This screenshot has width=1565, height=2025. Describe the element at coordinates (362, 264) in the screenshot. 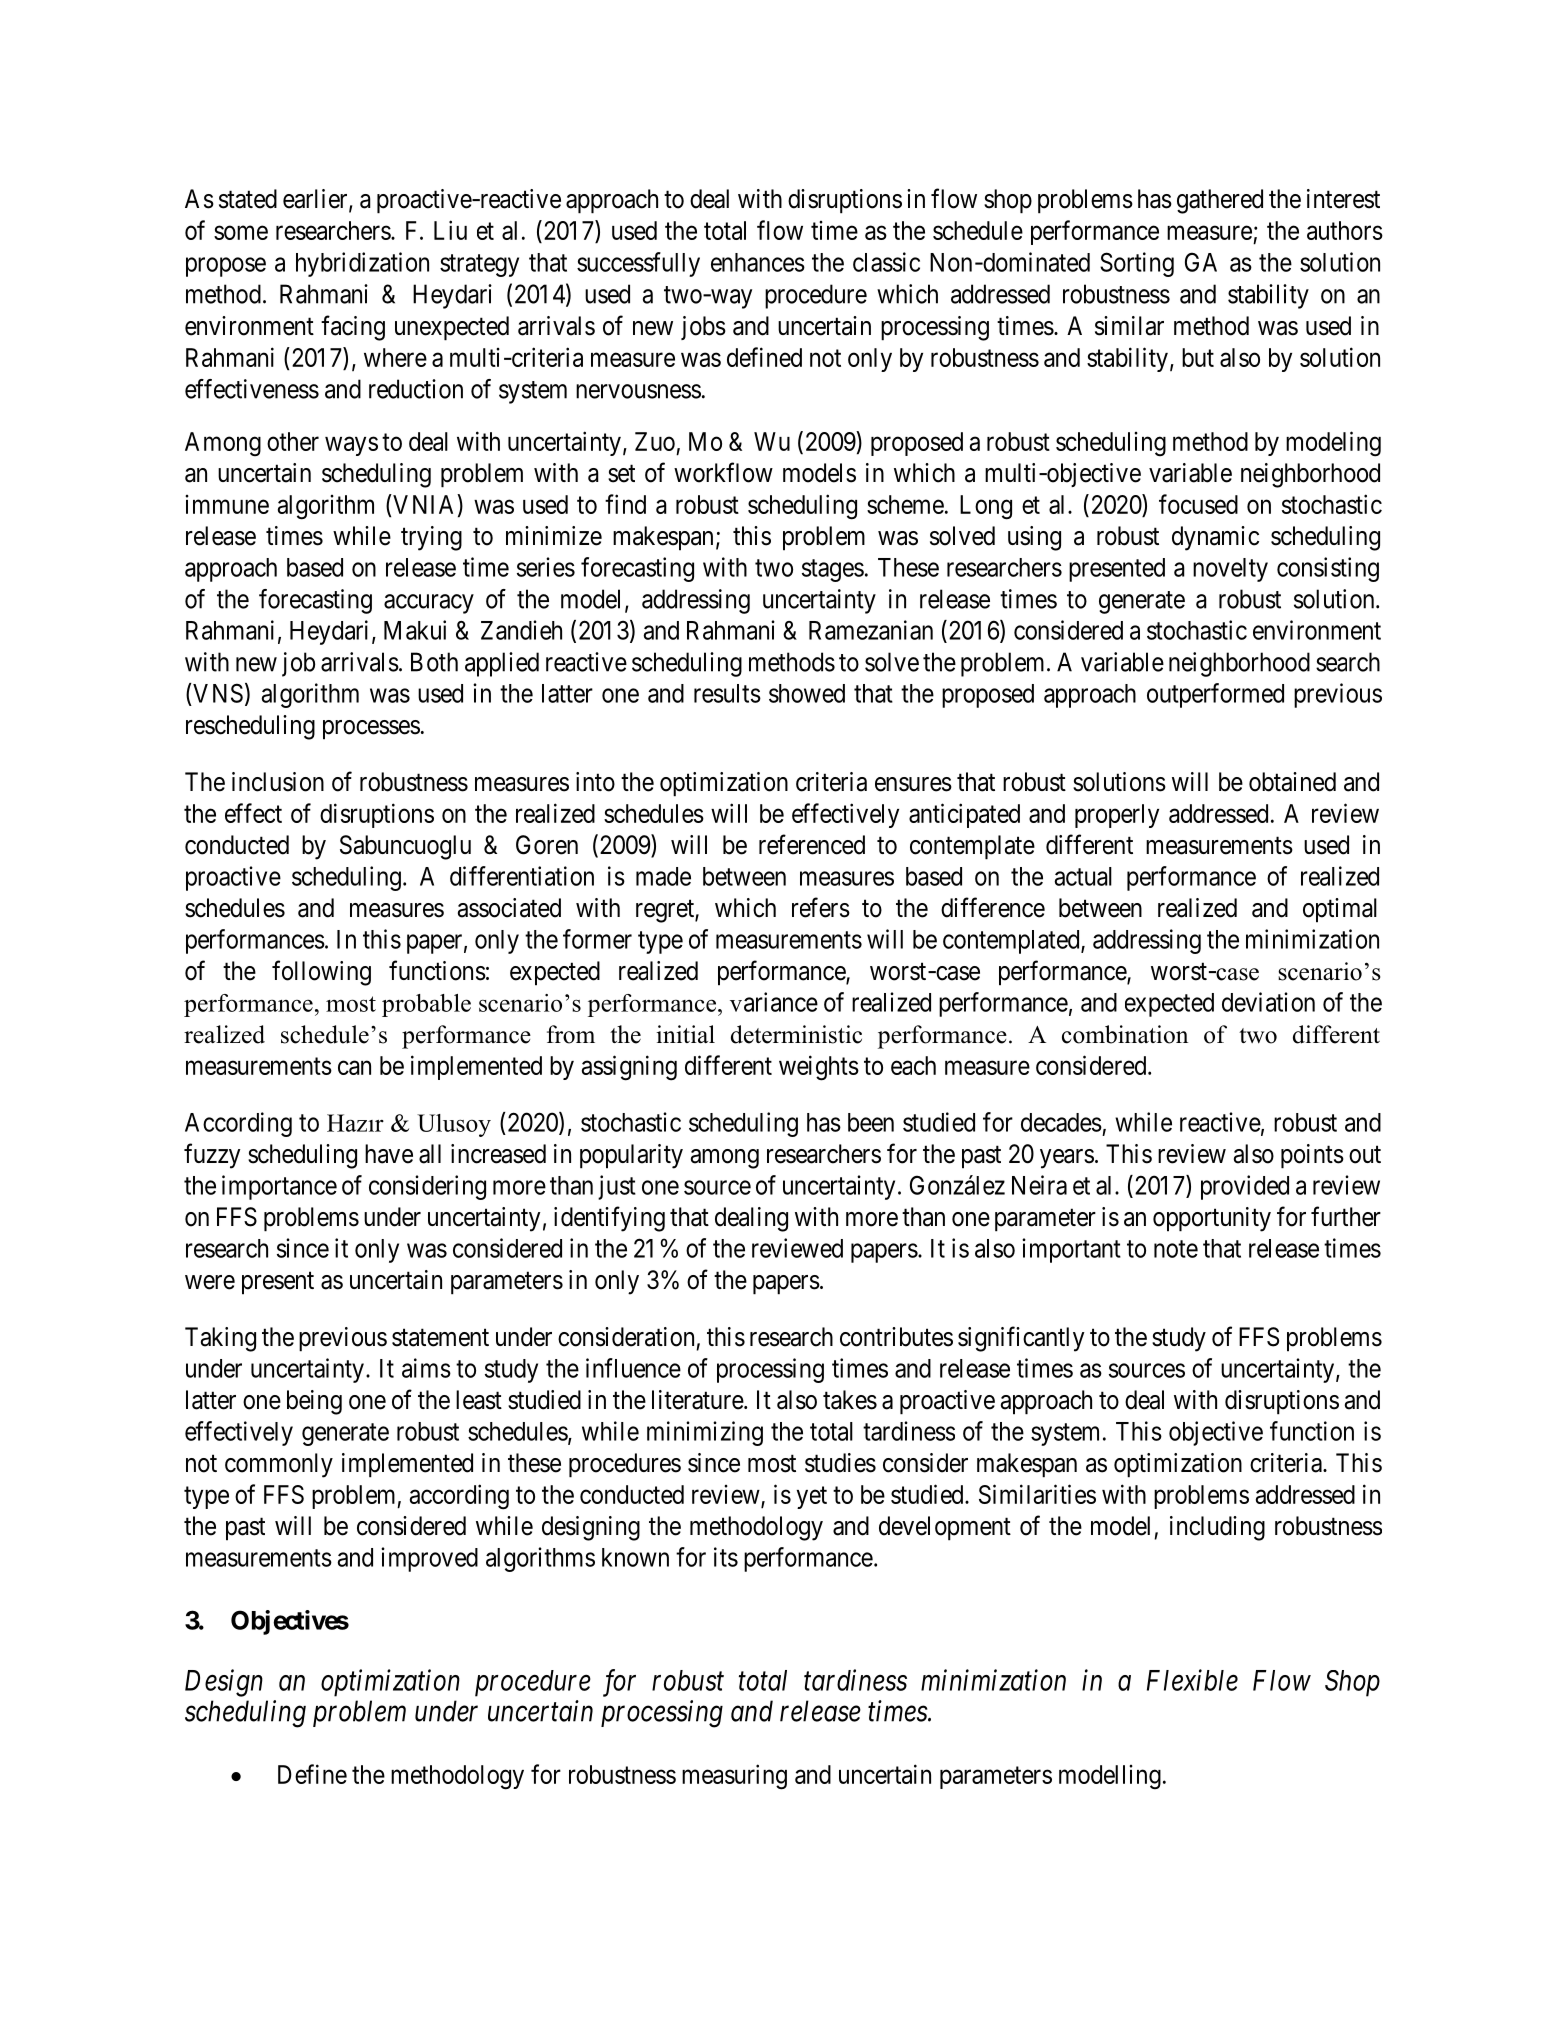

I see `hybridization` at that location.
